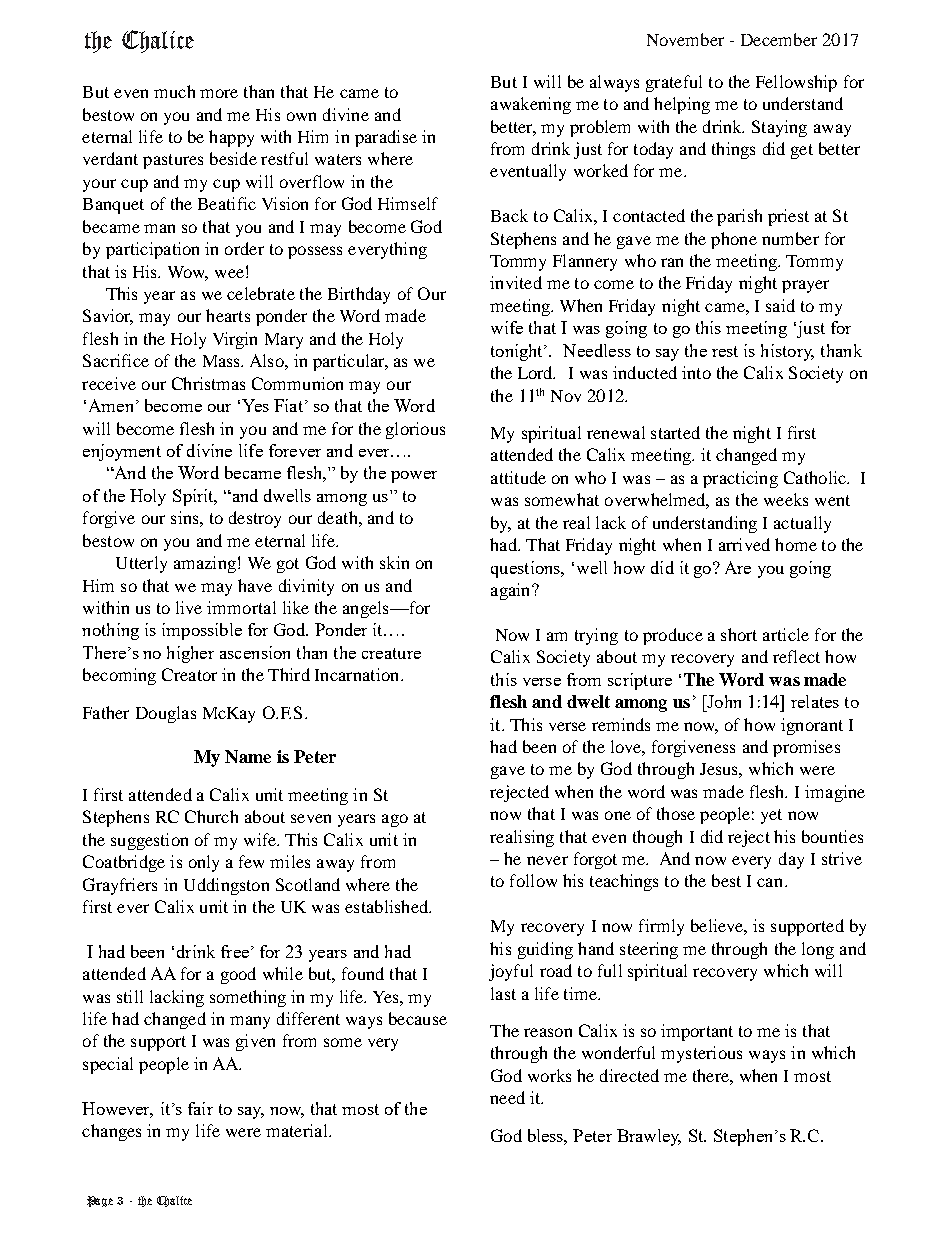  I want to click on works, so click(549, 1075).
